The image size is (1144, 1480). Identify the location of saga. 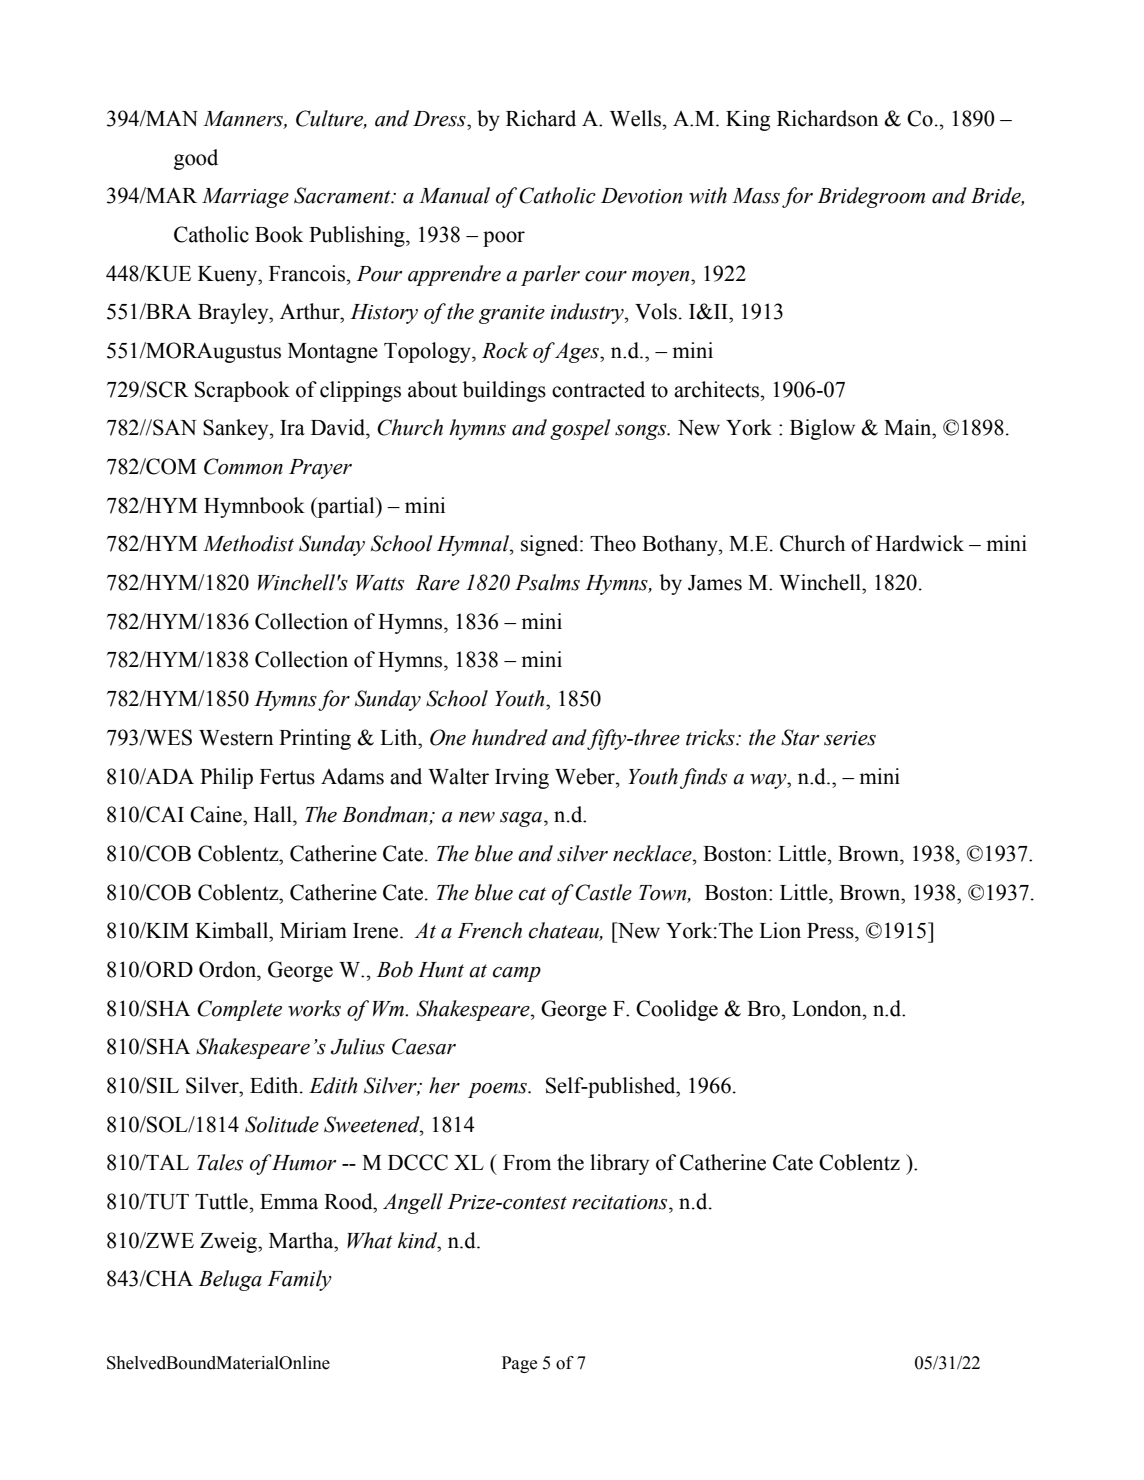
(522, 819).
